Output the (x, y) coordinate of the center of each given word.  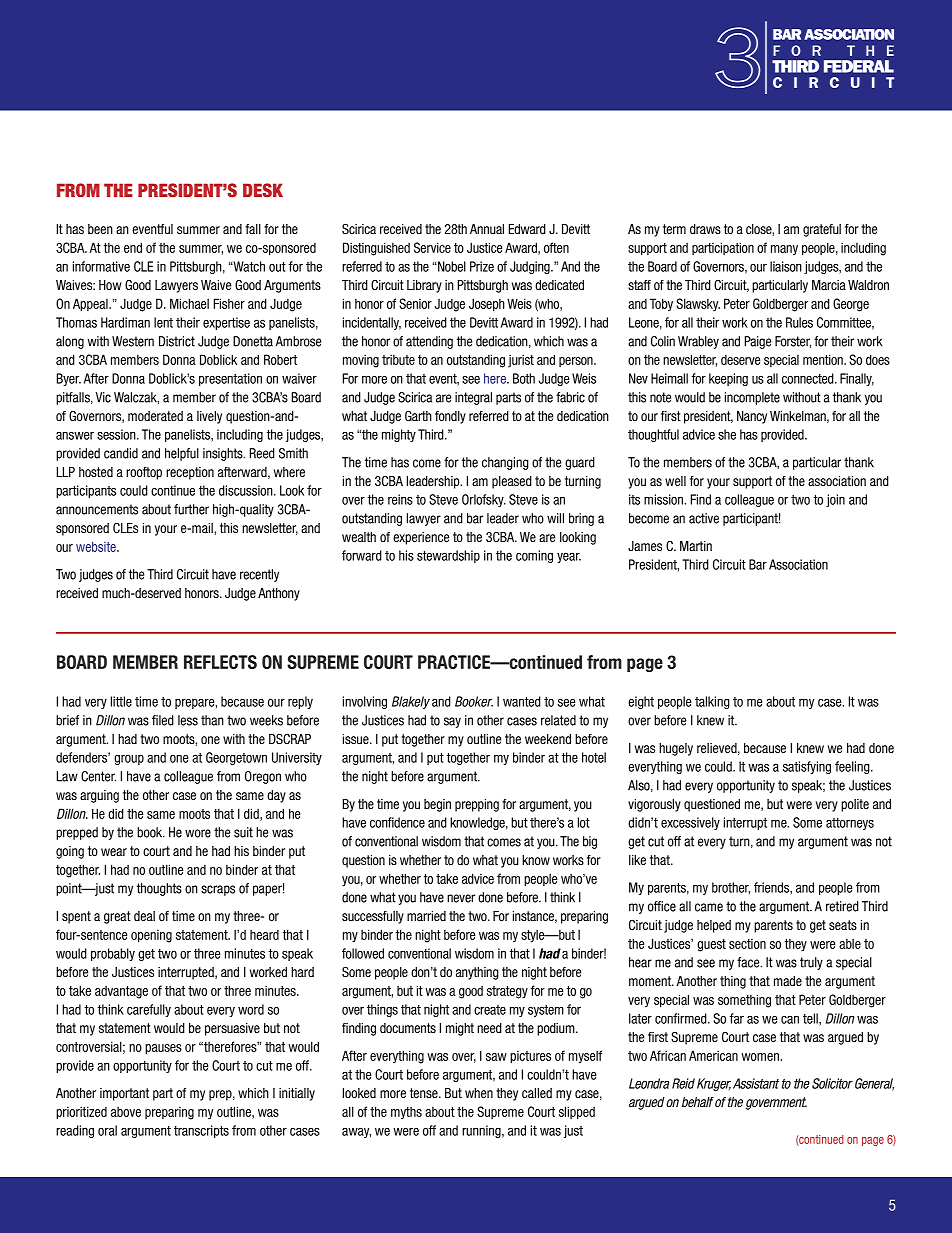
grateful (822, 230)
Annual (487, 229)
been (100, 229)
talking (712, 702)
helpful (182, 454)
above (126, 1112)
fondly (450, 417)
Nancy (752, 417)
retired (842, 906)
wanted (522, 701)
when (479, 1093)
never (461, 898)
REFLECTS (220, 662)
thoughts (159, 889)
